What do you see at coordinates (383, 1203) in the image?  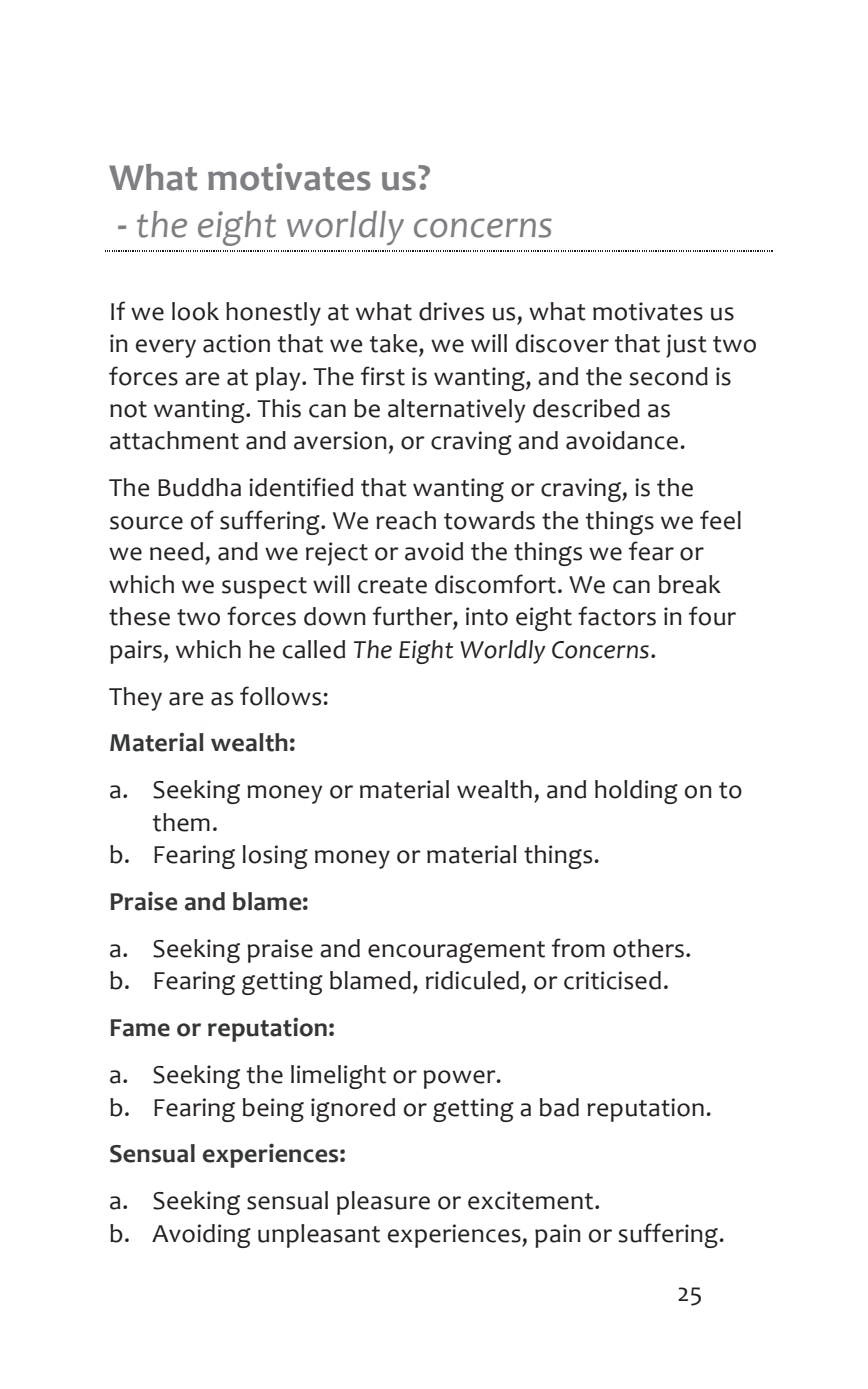 I see `pleasure` at bounding box center [383, 1203].
